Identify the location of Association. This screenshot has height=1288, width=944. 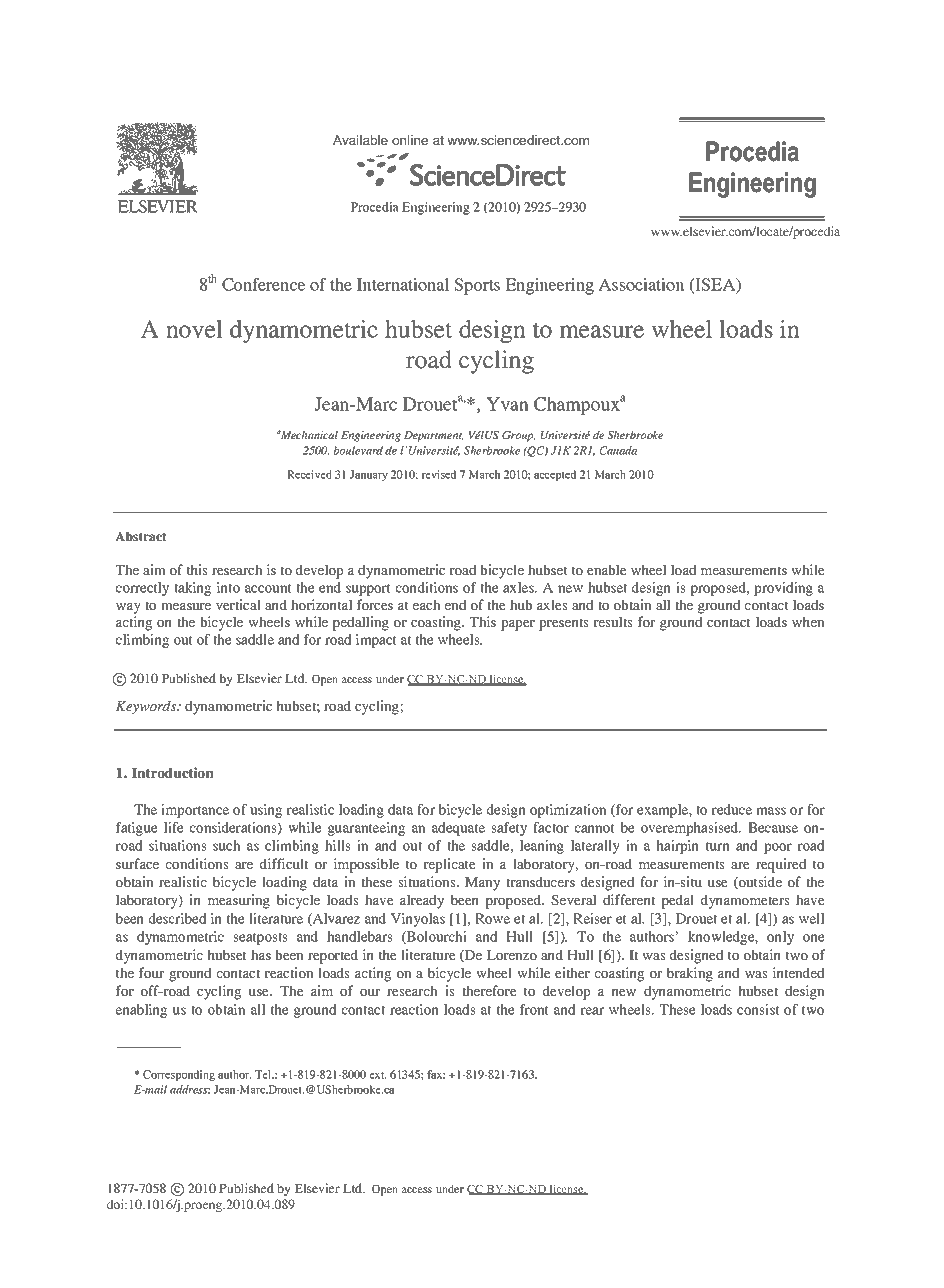
(642, 284).
